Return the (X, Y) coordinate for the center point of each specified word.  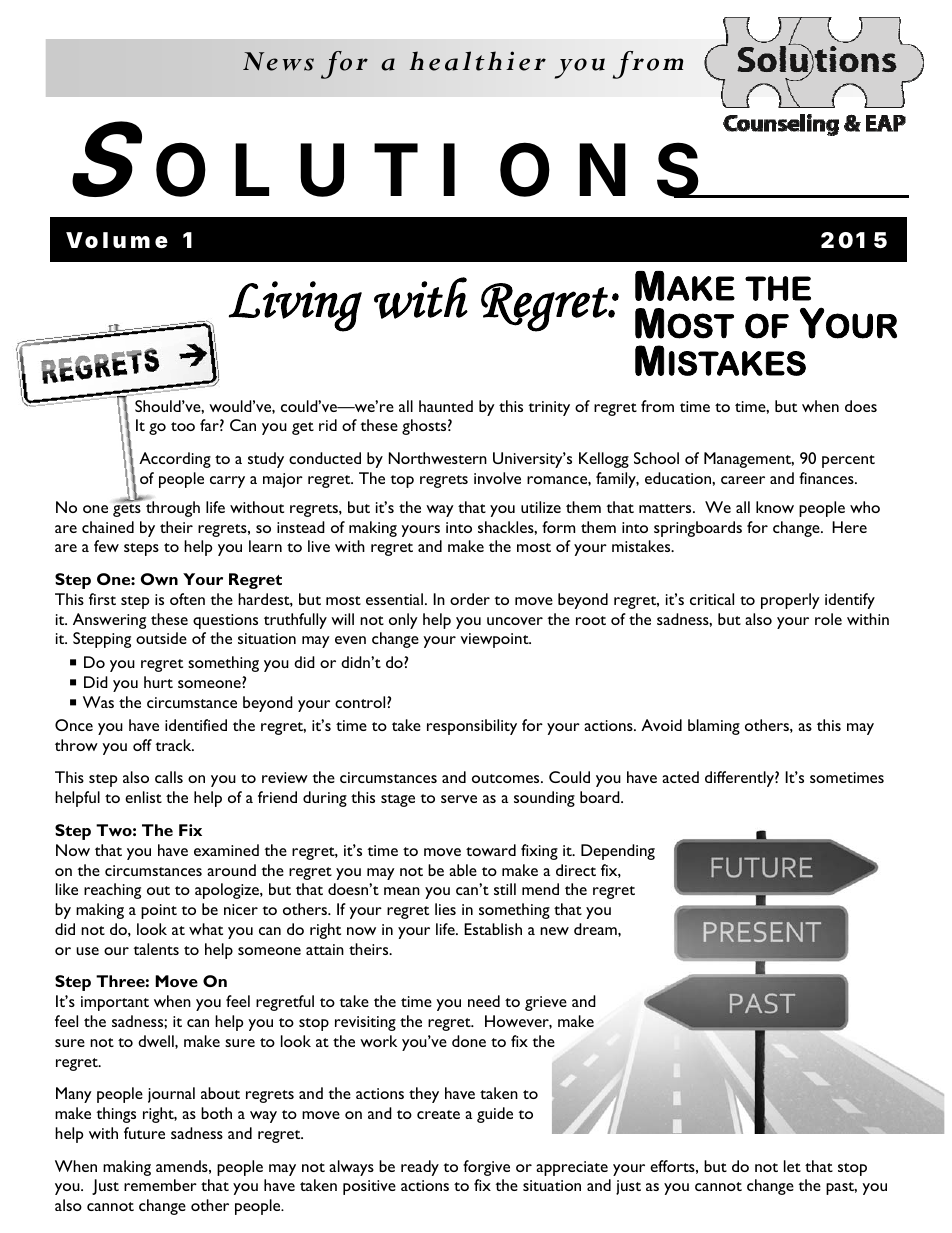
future (144, 1133)
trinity (549, 408)
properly (790, 601)
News (278, 61)
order (470, 599)
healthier (477, 61)
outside (161, 638)
